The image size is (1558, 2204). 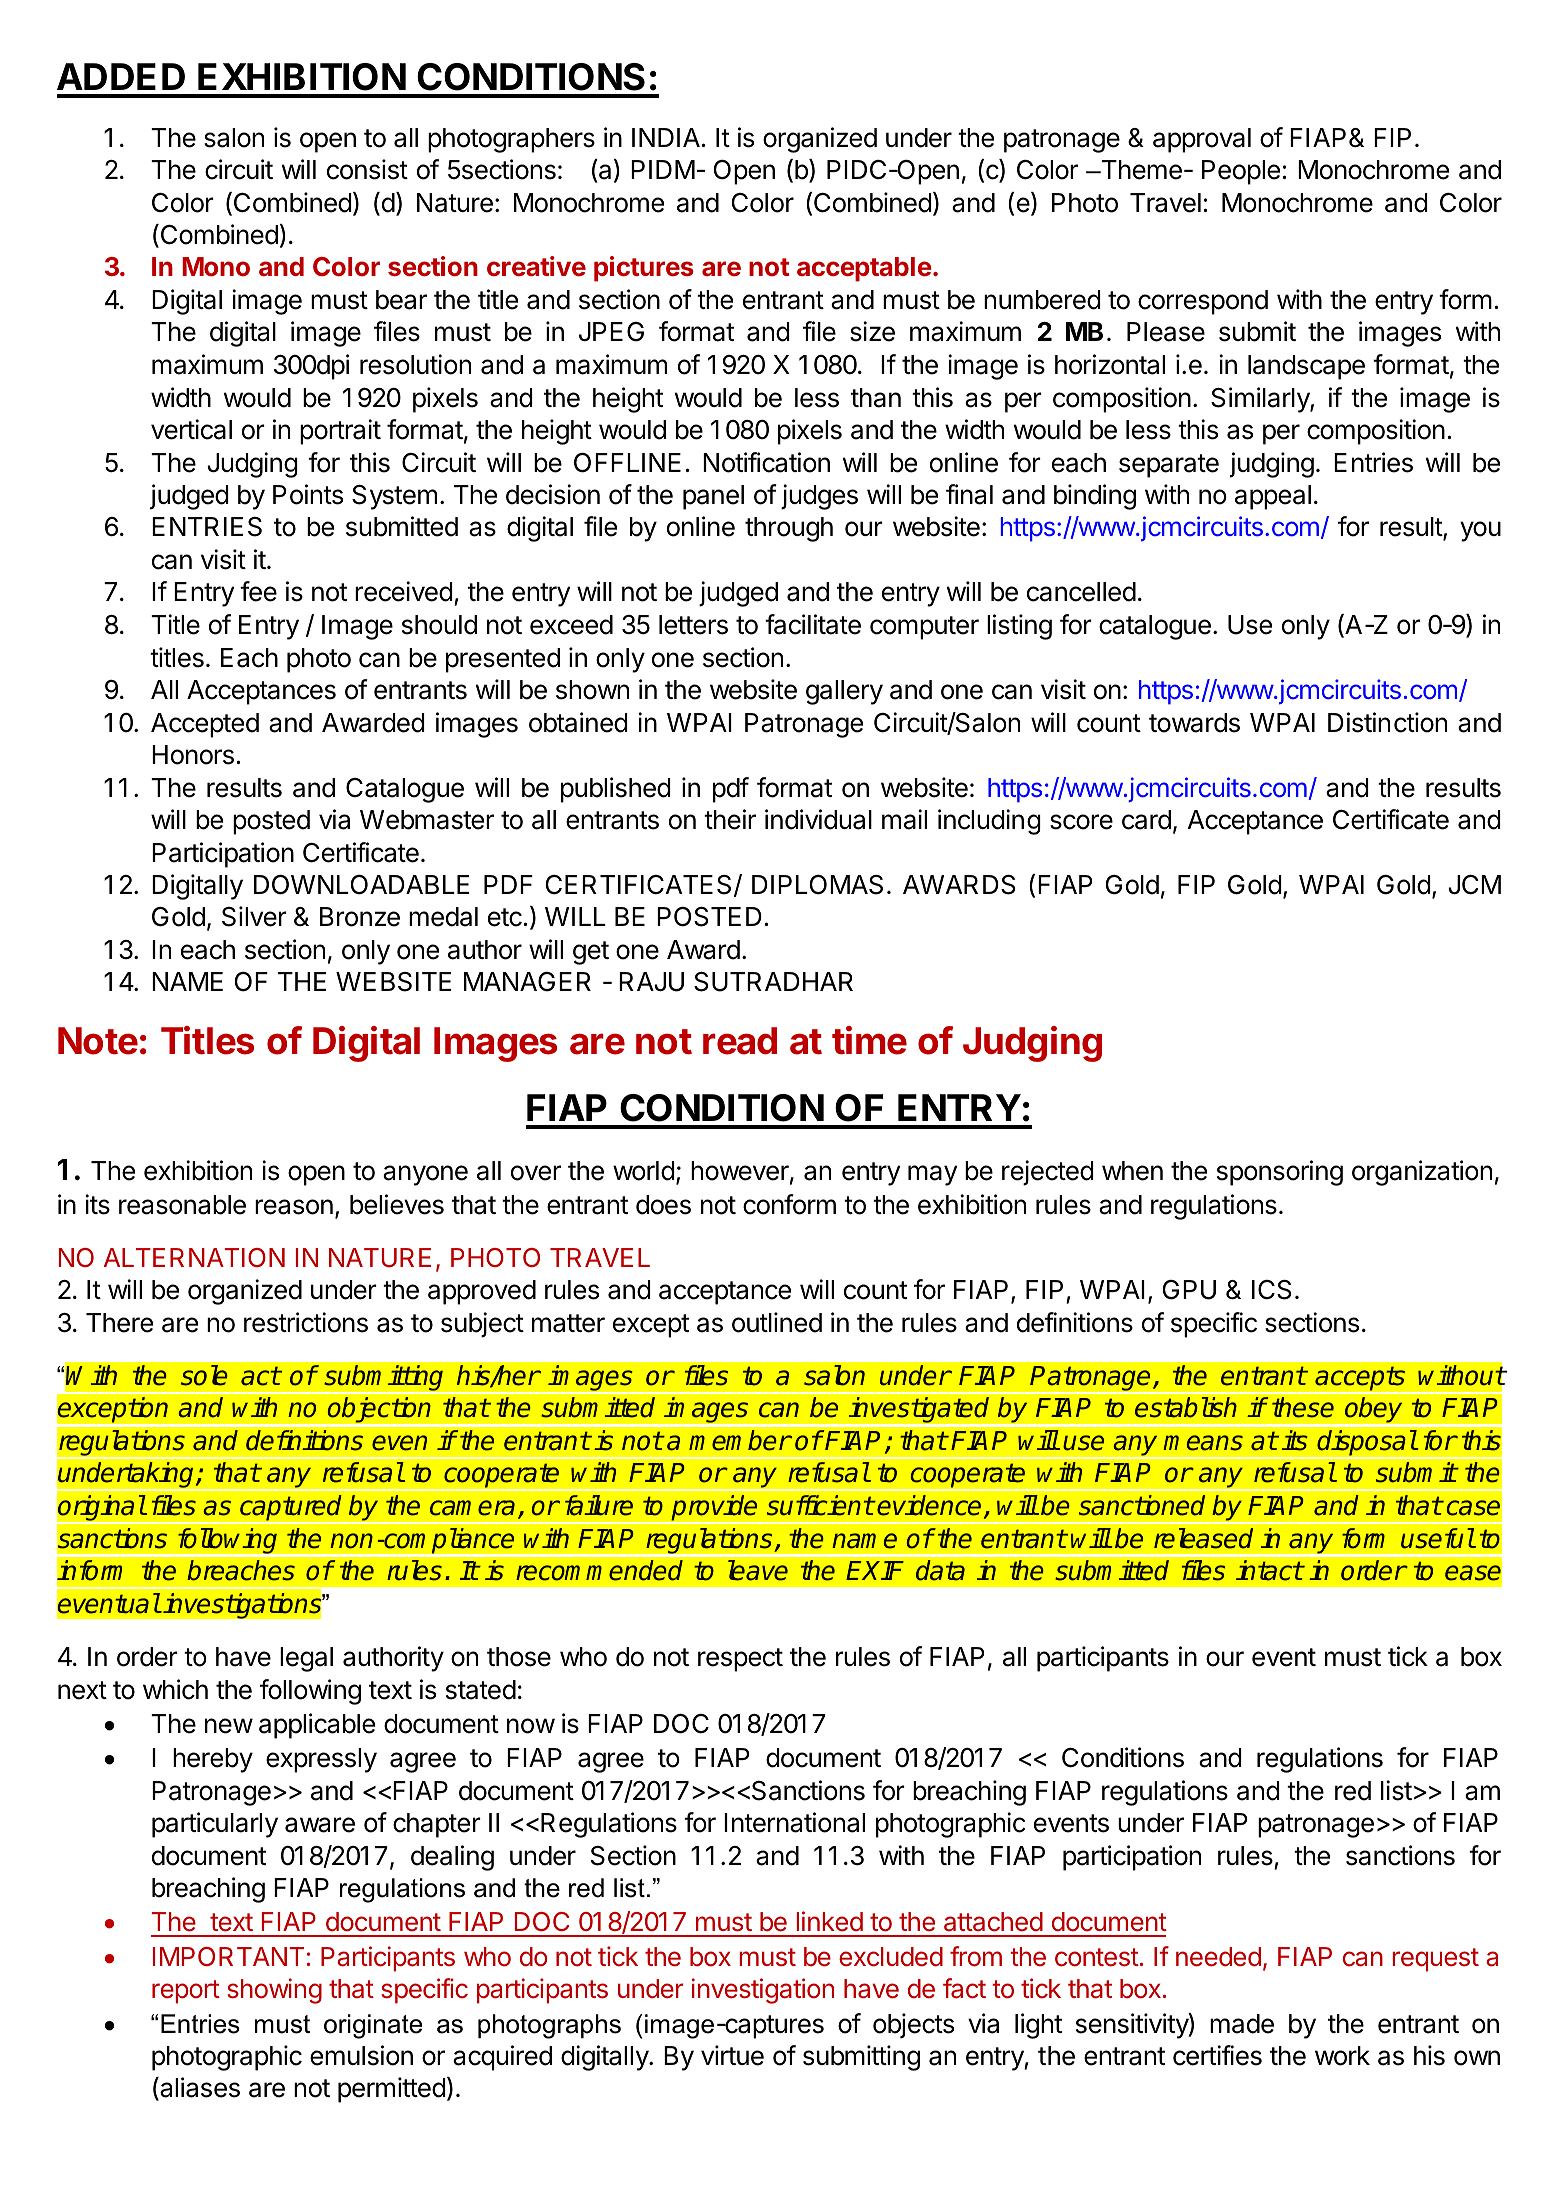 What do you see at coordinates (367, 169) in the image?
I see `consist` at bounding box center [367, 169].
